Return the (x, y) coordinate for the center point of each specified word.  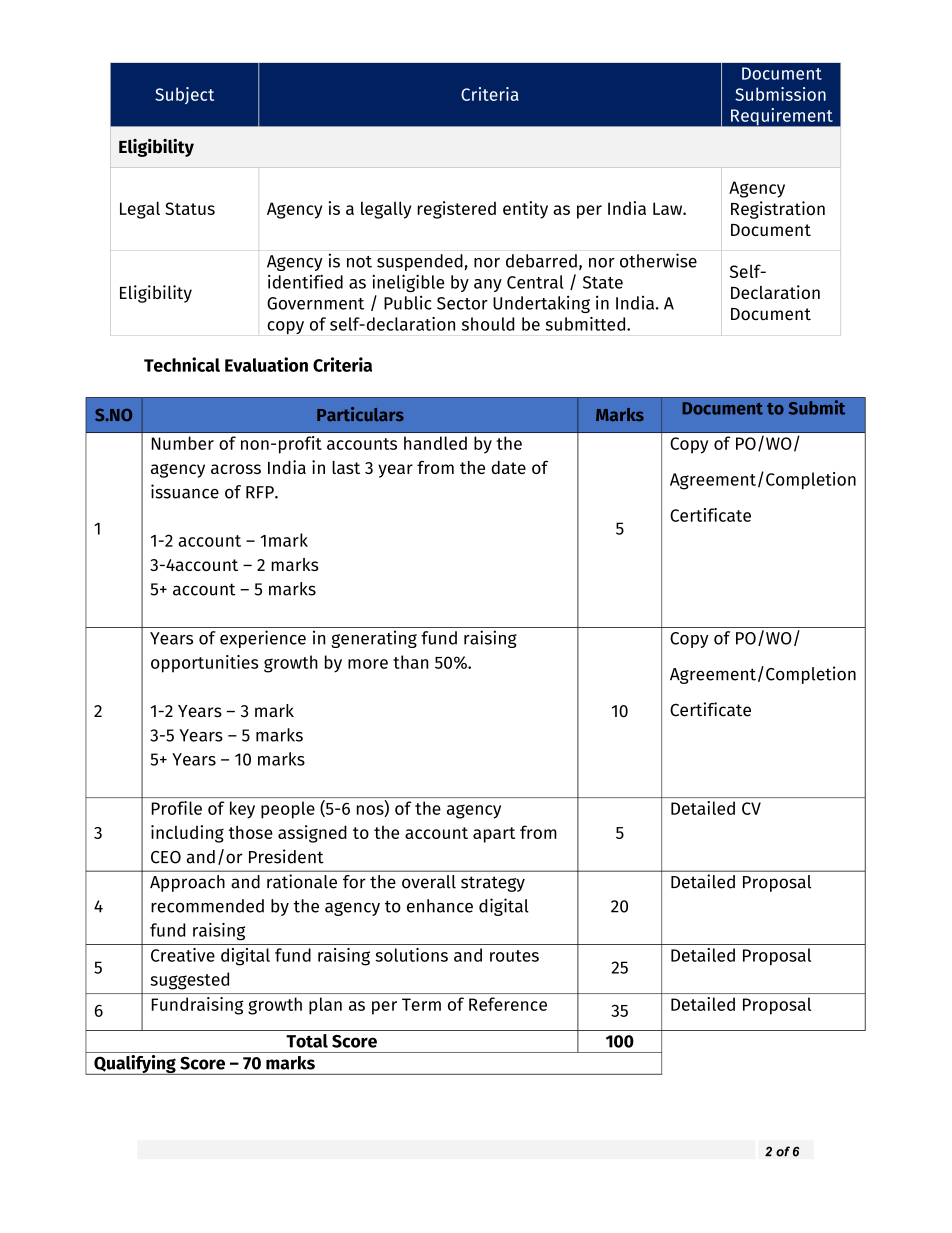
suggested (189, 981)
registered (456, 210)
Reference (508, 1004)
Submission (780, 94)
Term (421, 1004)
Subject (184, 95)
